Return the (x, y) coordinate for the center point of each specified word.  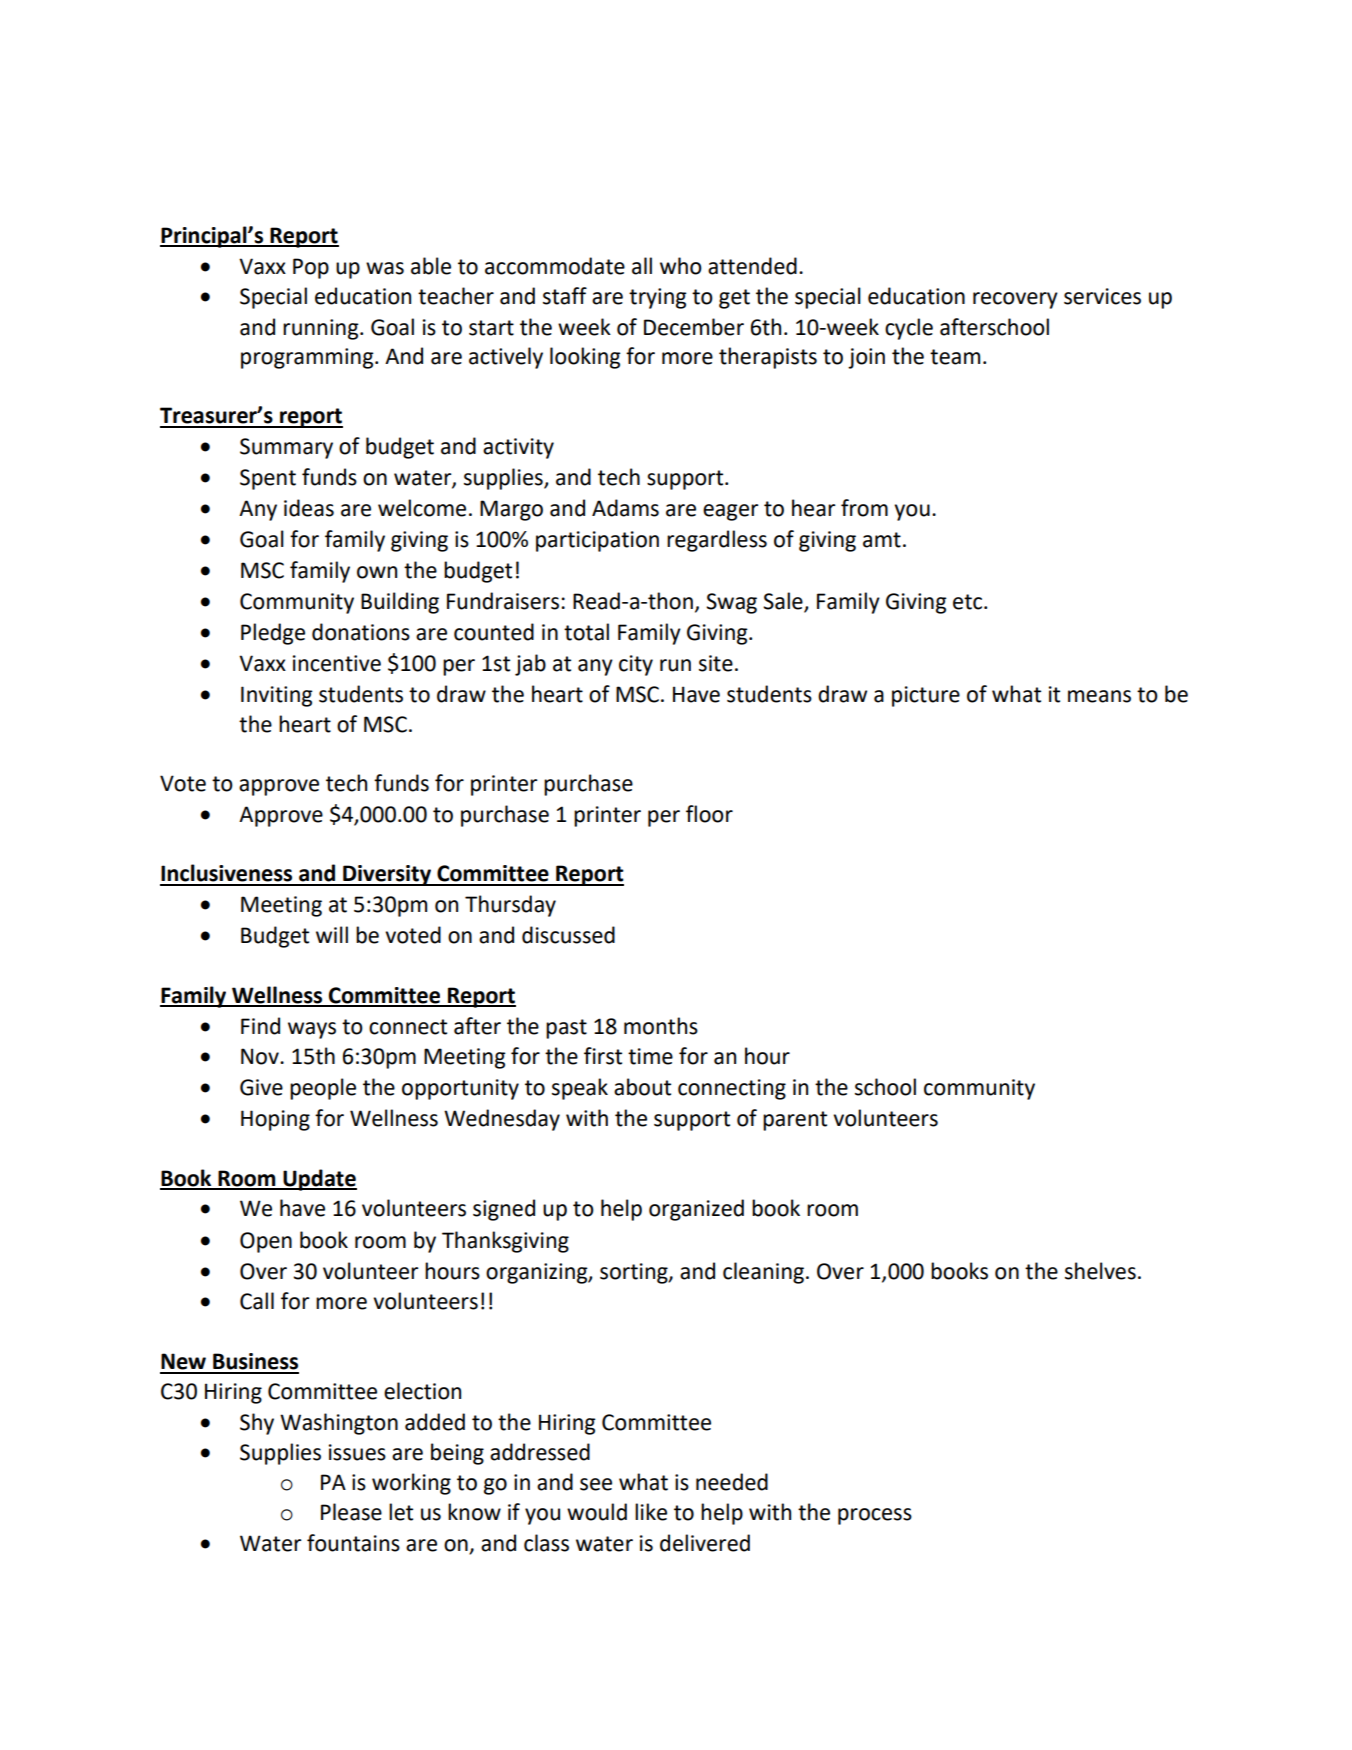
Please (351, 1512)
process (875, 1516)
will (332, 934)
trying (658, 298)
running (322, 329)
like (651, 1512)
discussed (568, 935)
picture (926, 696)
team (955, 357)
